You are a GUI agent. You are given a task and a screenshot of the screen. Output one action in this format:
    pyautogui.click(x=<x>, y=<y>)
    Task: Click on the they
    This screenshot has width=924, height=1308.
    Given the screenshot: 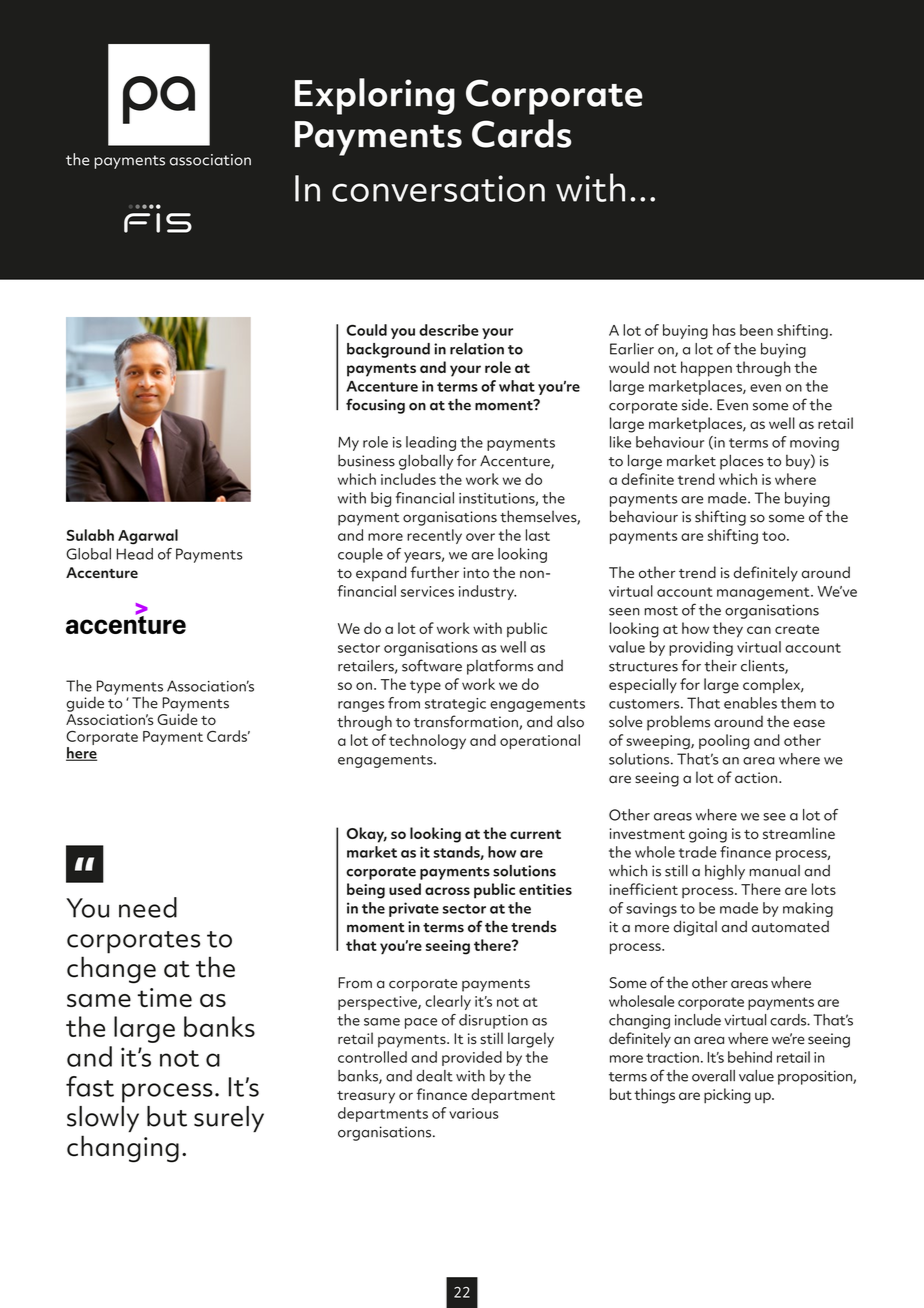 What is the action you would take?
    pyautogui.click(x=728, y=630)
